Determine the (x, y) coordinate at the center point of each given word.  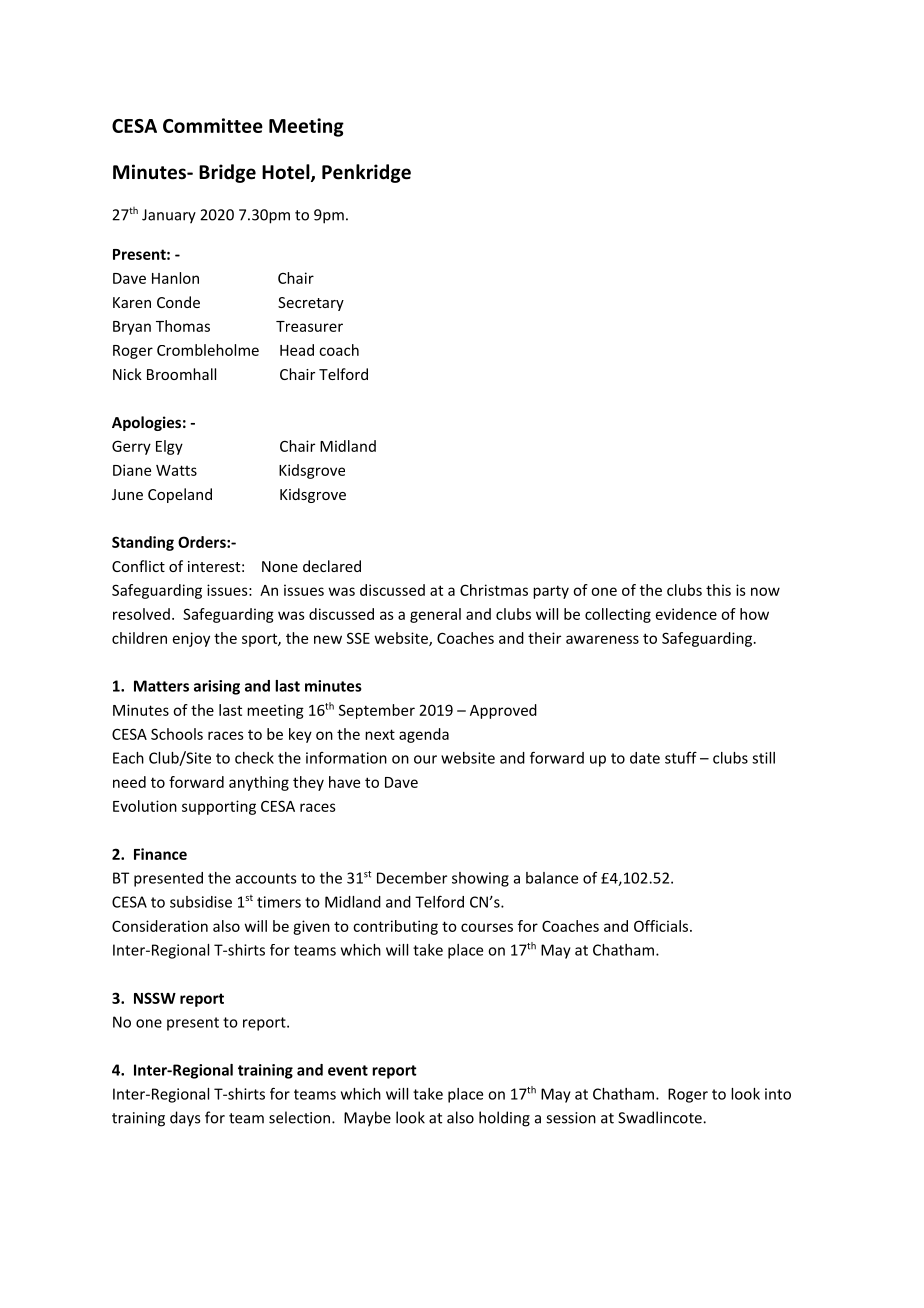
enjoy (191, 639)
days (185, 1119)
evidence (686, 614)
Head (297, 350)
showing (480, 879)
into (778, 1094)
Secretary (311, 304)
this (718, 590)
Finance (160, 854)
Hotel (287, 173)
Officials (662, 926)
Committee (213, 125)
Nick (127, 374)
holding (504, 1119)
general (435, 615)
